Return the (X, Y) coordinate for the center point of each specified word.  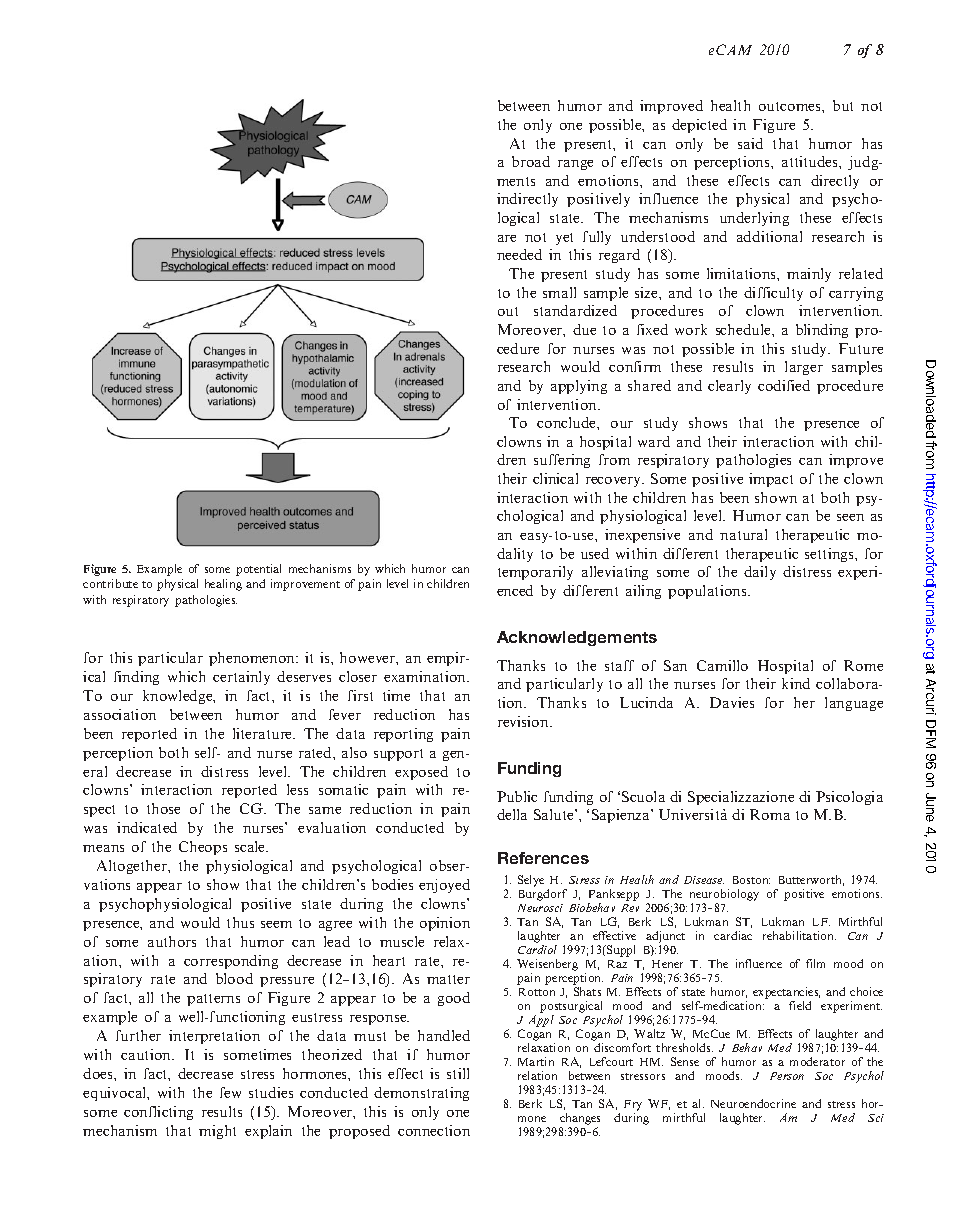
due (584, 329)
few (230, 1092)
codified (784, 385)
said (750, 143)
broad (531, 161)
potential (258, 570)
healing (223, 585)
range (575, 165)
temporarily (535, 573)
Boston (751, 880)
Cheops (203, 848)
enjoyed (444, 886)
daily (760, 573)
